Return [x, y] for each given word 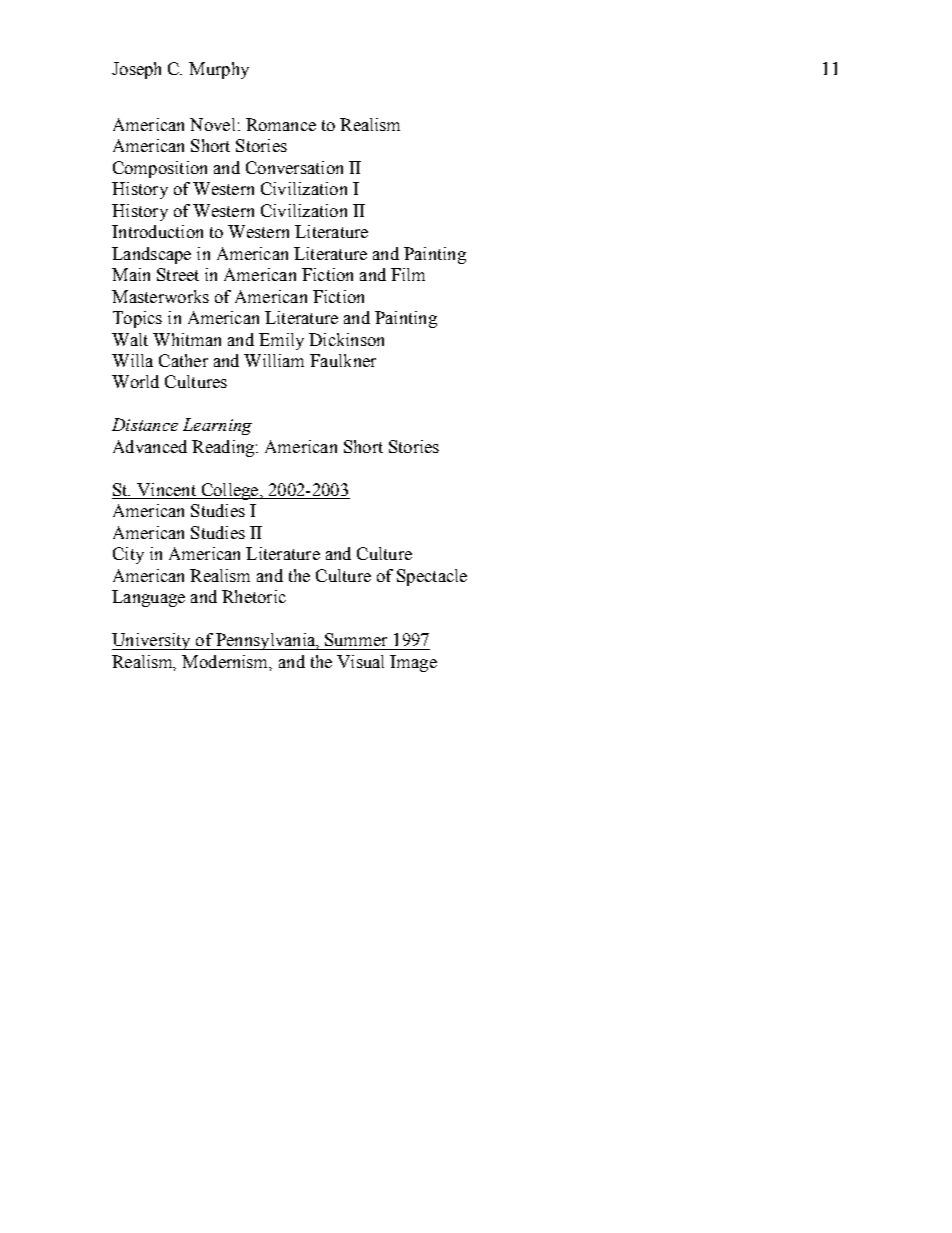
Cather [183, 360]
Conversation [294, 167]
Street [178, 274]
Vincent [166, 489]
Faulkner [343, 360]
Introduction [157, 231]
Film [408, 274]
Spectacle [432, 577]
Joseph [136, 70]
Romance [281, 124]
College [230, 491]
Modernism [226, 662]
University [152, 641]
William [274, 360]
